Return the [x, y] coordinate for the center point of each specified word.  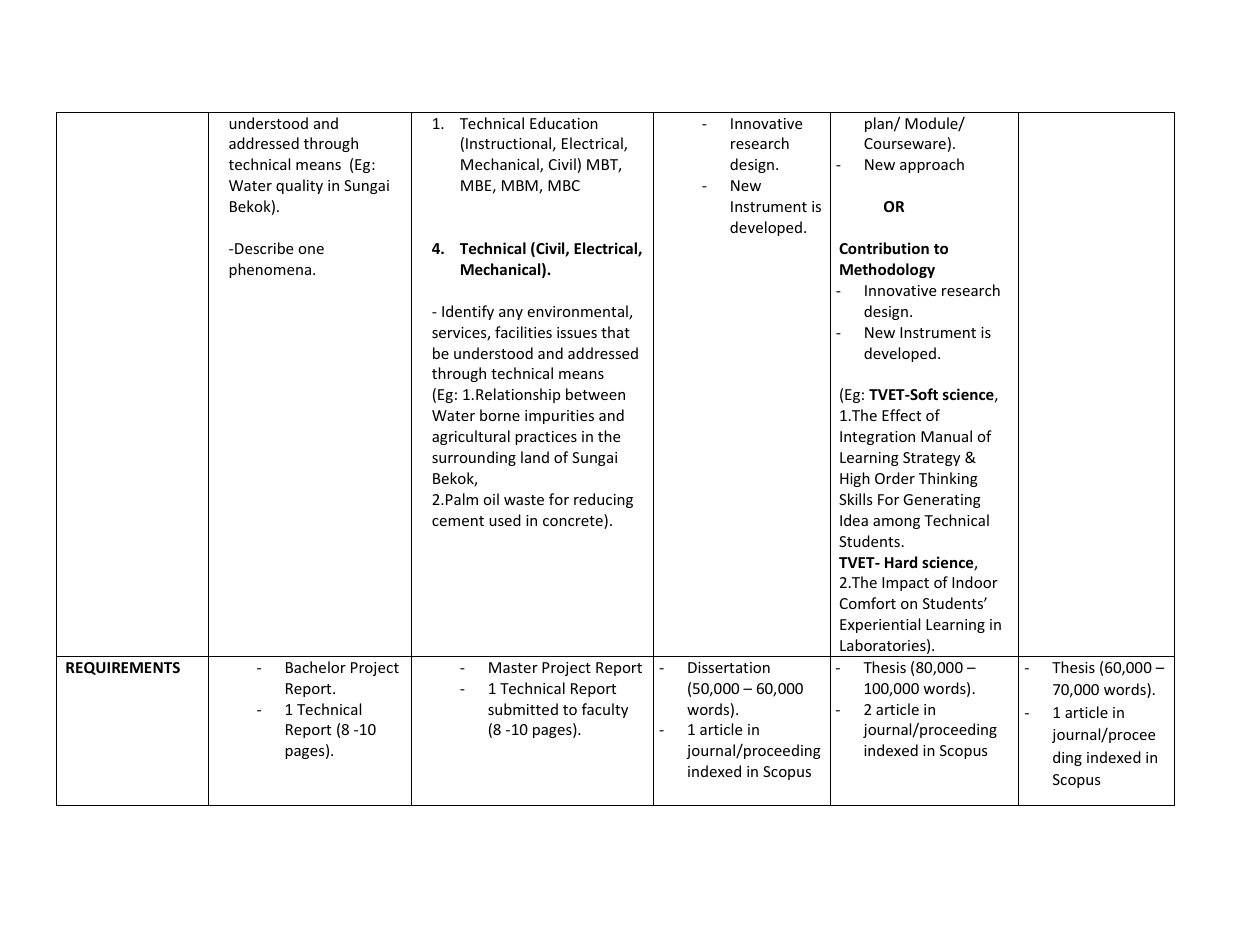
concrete [574, 521]
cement [458, 521]
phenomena [270, 270]
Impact [905, 584]
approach [932, 165]
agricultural [471, 437]
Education [564, 123]
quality [299, 186]
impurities [559, 417]
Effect [901, 415]
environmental [578, 312]
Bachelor [316, 667]
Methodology [887, 270]
